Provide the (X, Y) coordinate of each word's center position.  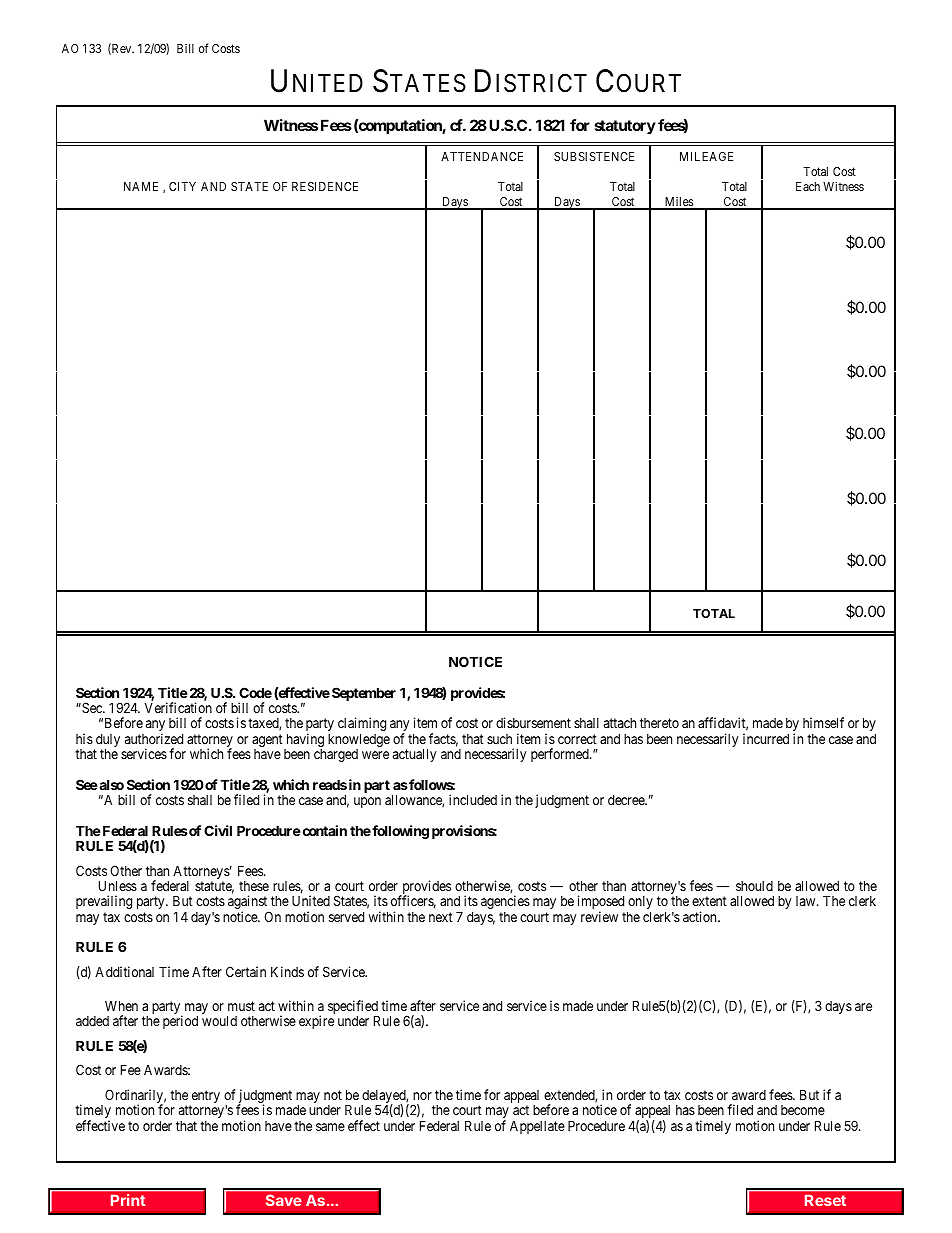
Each (808, 186)
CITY (182, 186)
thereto (659, 723)
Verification (178, 707)
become (803, 1110)
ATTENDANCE (482, 156)
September (364, 694)
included (473, 799)
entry (205, 1098)
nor (422, 1096)
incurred (766, 738)
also (110, 784)
